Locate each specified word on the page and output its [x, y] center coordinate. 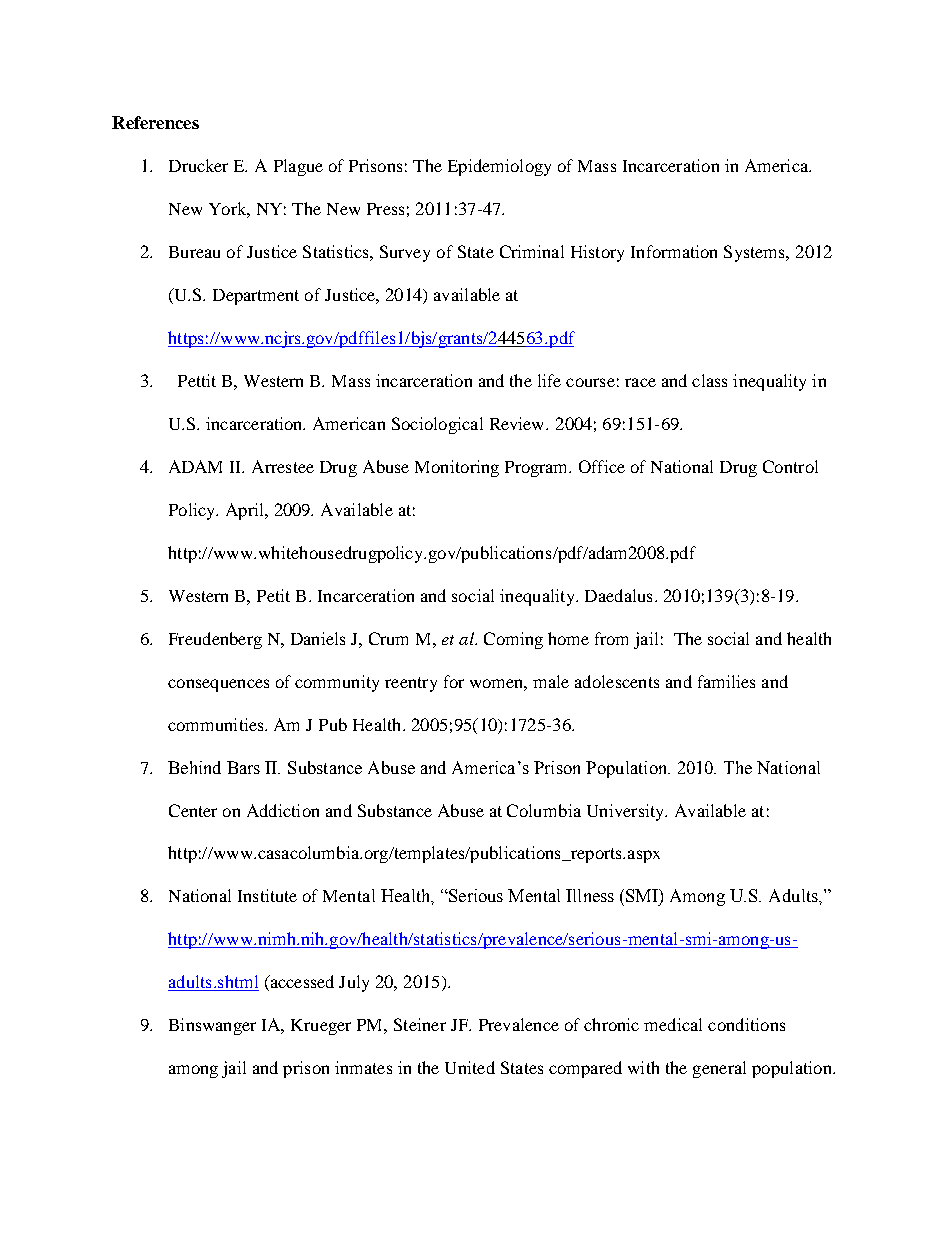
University [627, 812]
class [709, 380]
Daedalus [618, 595]
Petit [273, 595]
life [549, 380]
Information [674, 251]
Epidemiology [499, 167]
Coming [513, 640]
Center [193, 810]
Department [256, 297]
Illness [590, 895]
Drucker [198, 165]
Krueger [321, 1027]
